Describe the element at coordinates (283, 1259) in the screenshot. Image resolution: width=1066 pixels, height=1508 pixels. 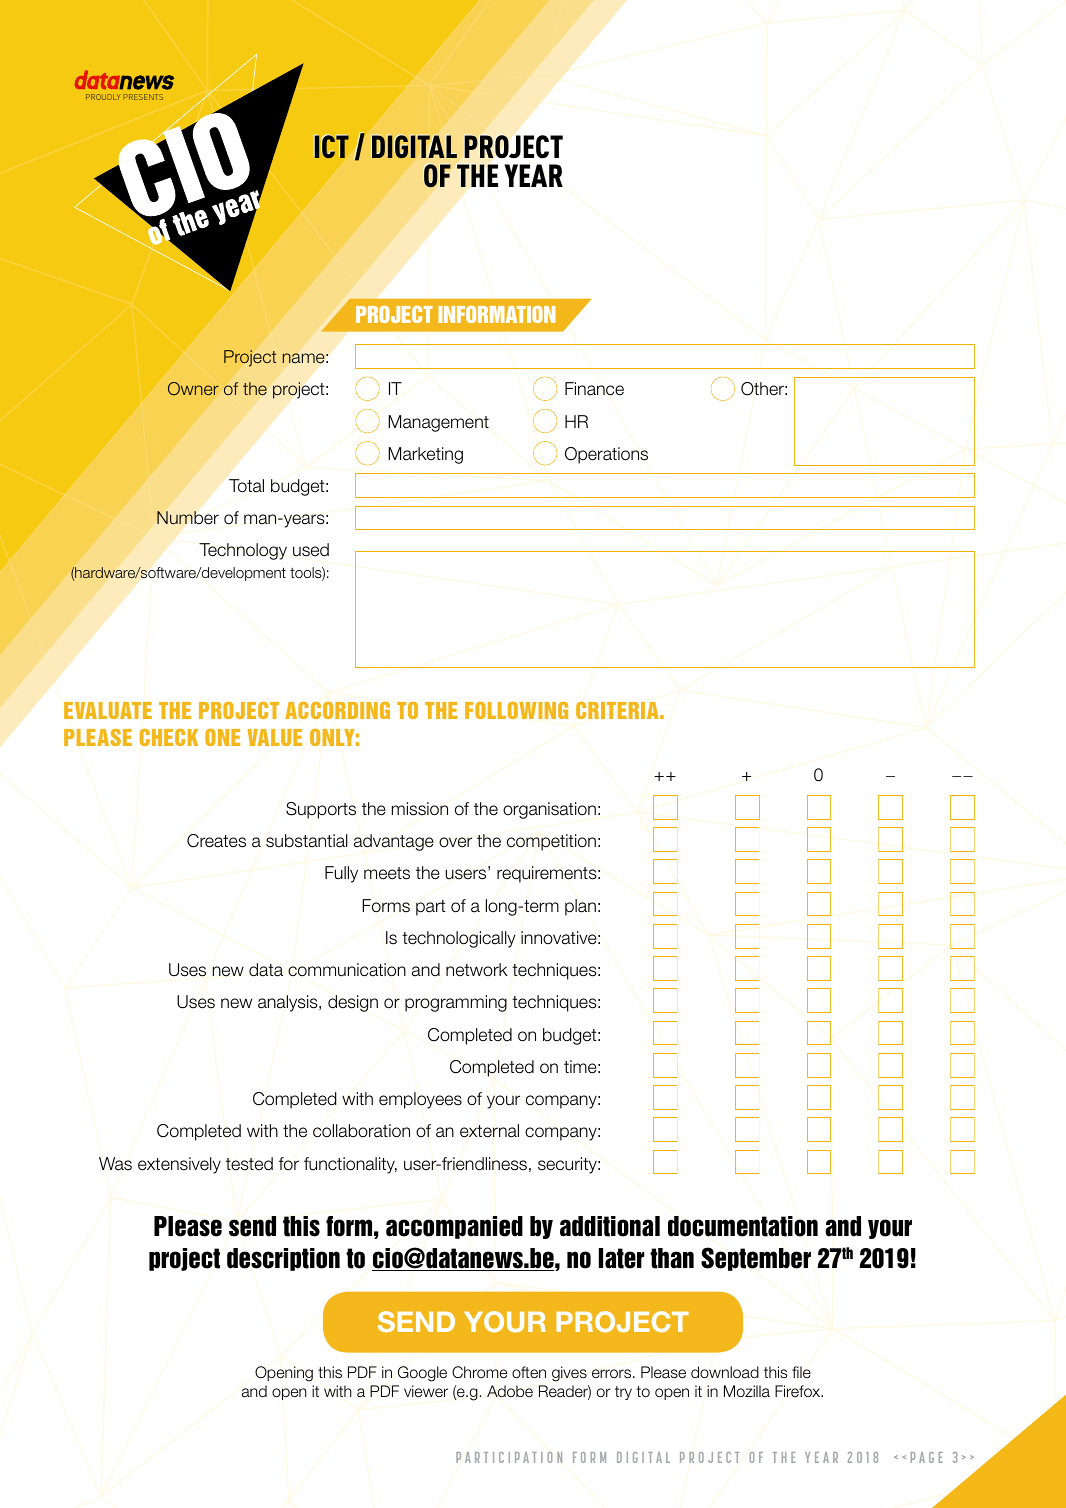
I see `description` at that location.
